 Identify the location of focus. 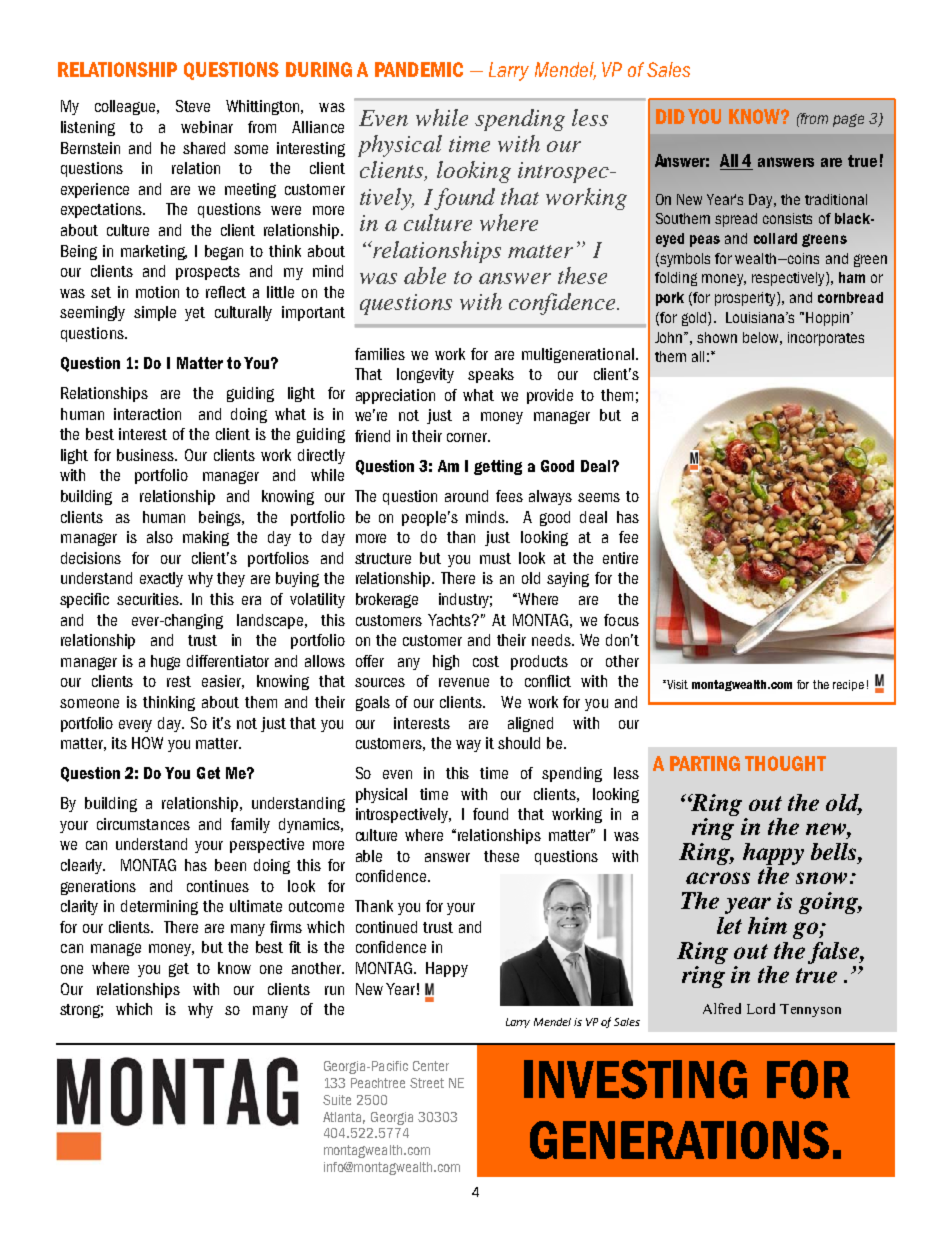
(621, 620).
